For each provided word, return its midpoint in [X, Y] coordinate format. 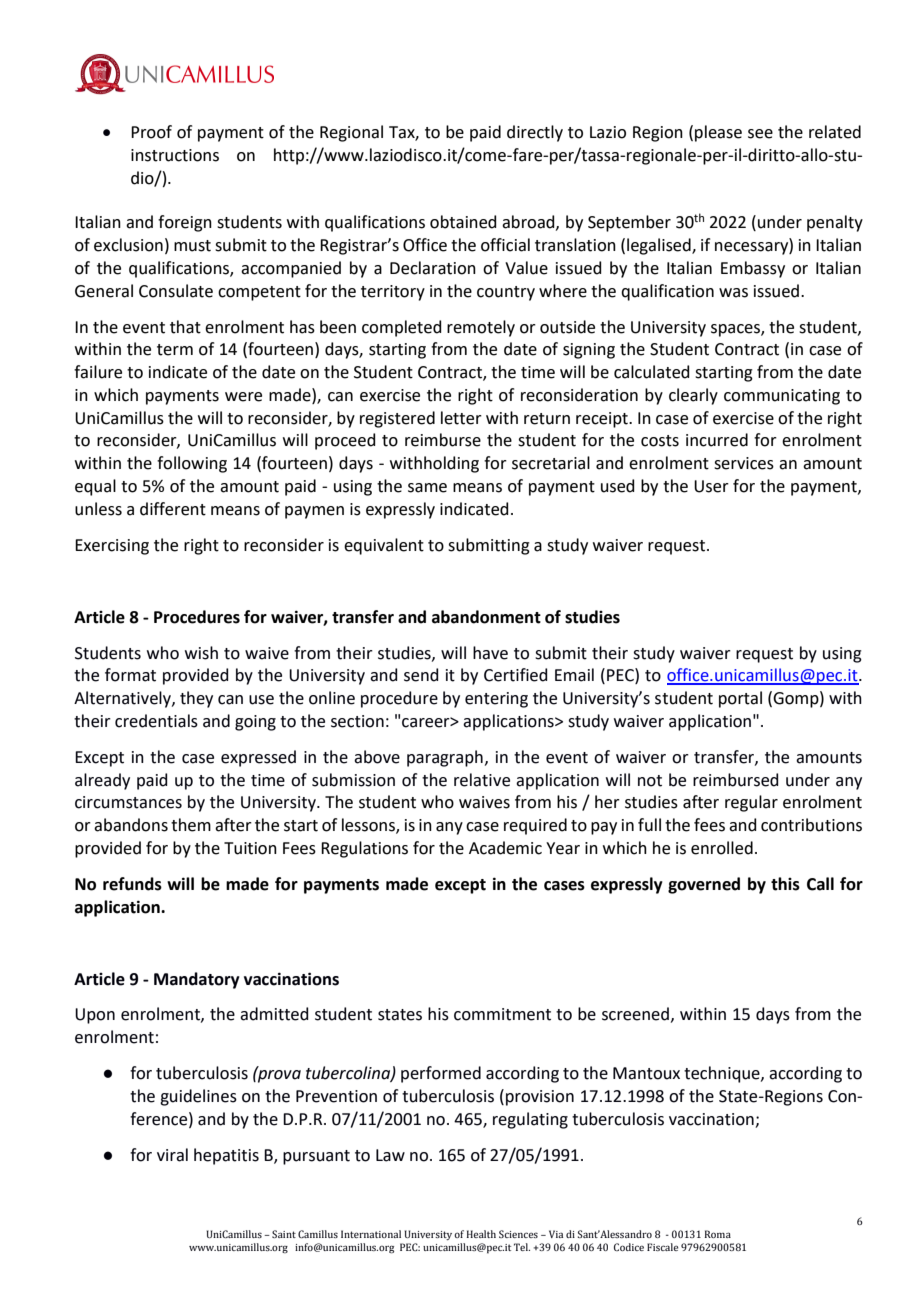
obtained [463, 222]
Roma [718, 1234]
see [760, 134]
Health [481, 1234]
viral [172, 1155]
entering [496, 700]
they [196, 699]
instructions [175, 155]
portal [740, 699]
